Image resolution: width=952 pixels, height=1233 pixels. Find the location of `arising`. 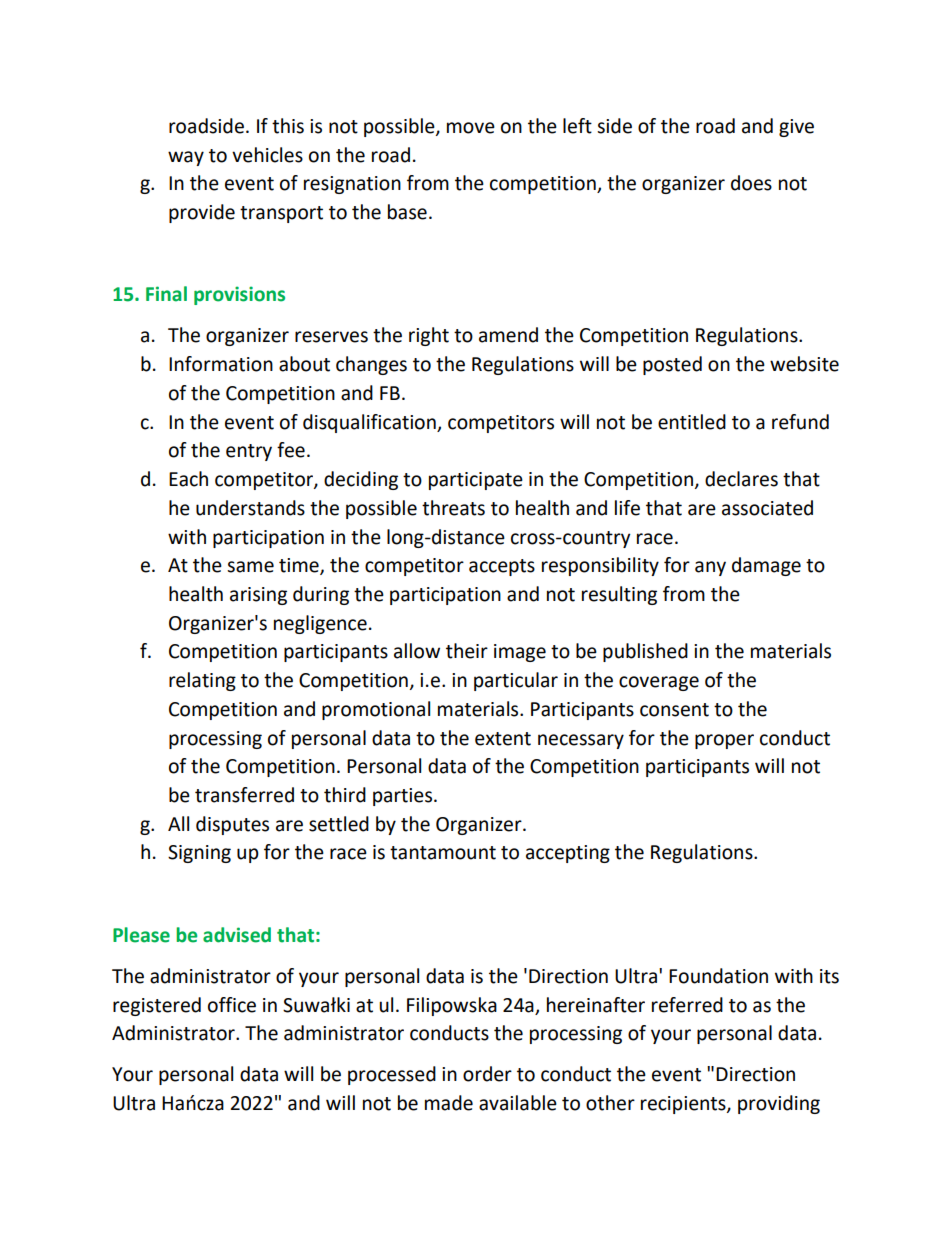

arising is located at coordinates (258, 596).
